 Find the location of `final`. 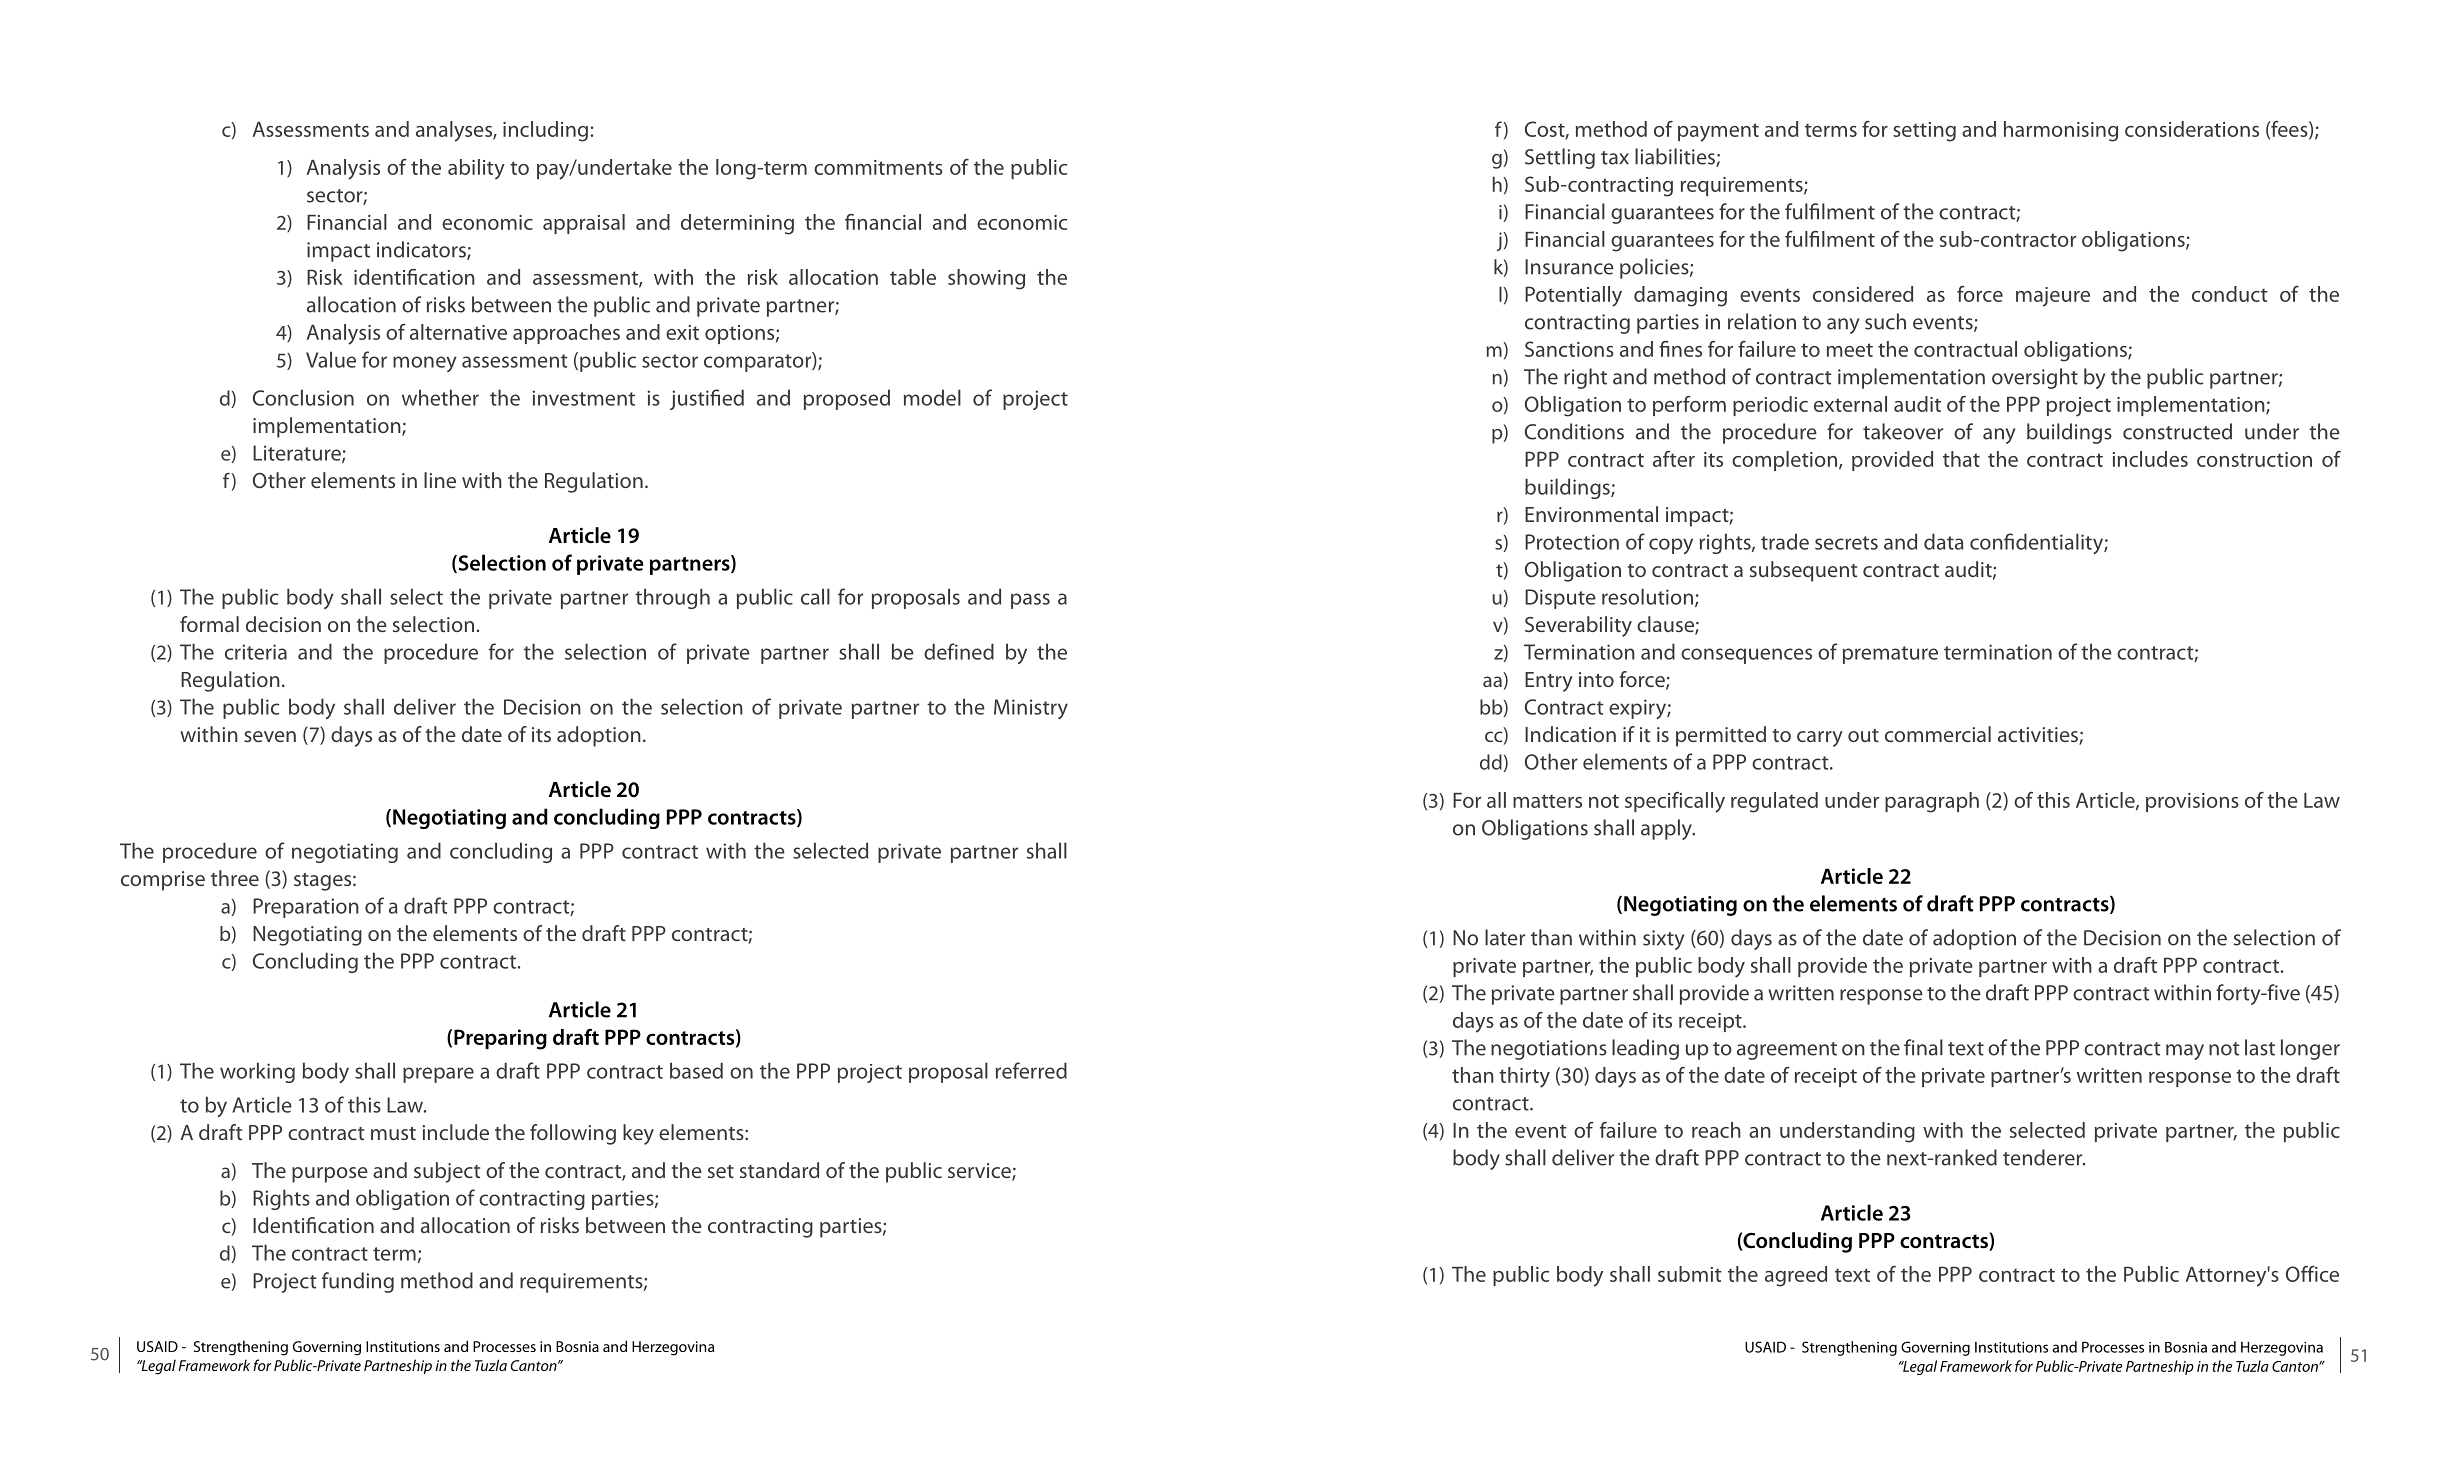

final is located at coordinates (1923, 1047).
